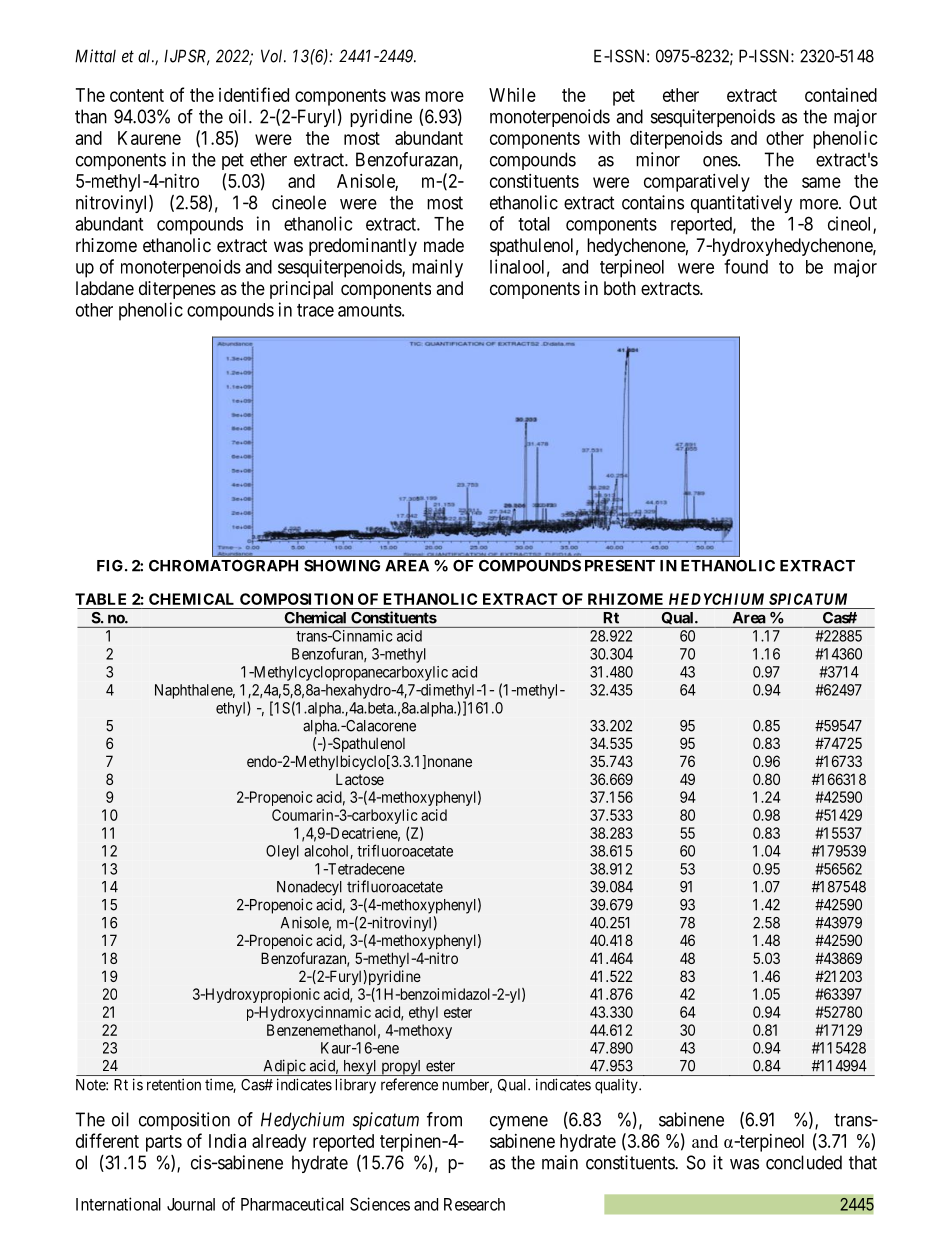  Describe the element at coordinates (841, 95) in the document. I see `contained` at that location.
